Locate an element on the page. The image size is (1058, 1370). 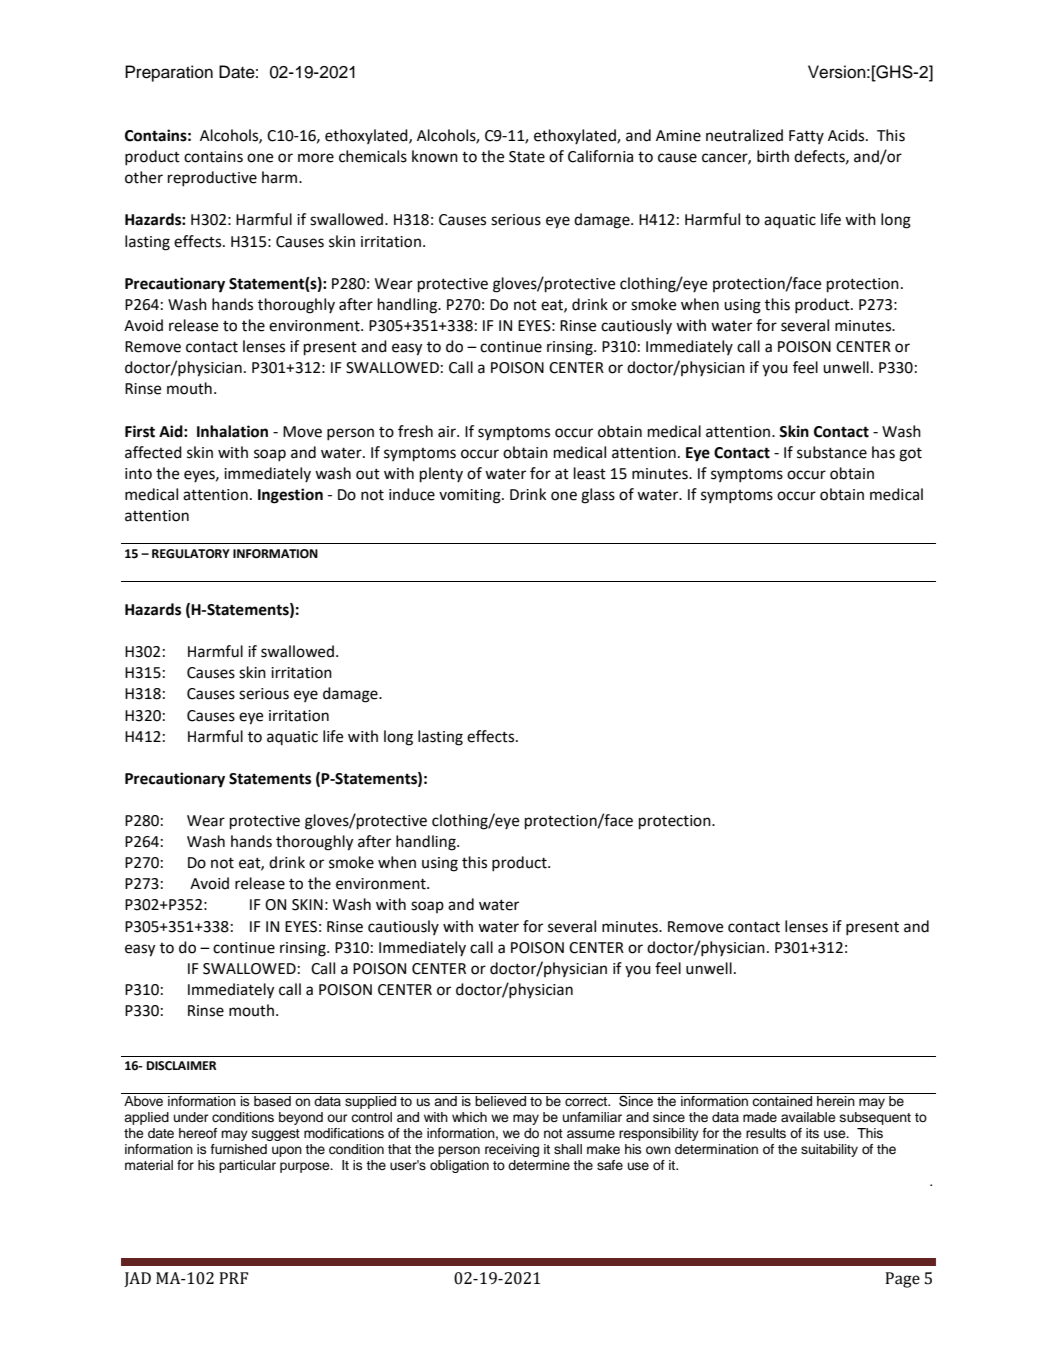
its is located at coordinates (812, 1133).
